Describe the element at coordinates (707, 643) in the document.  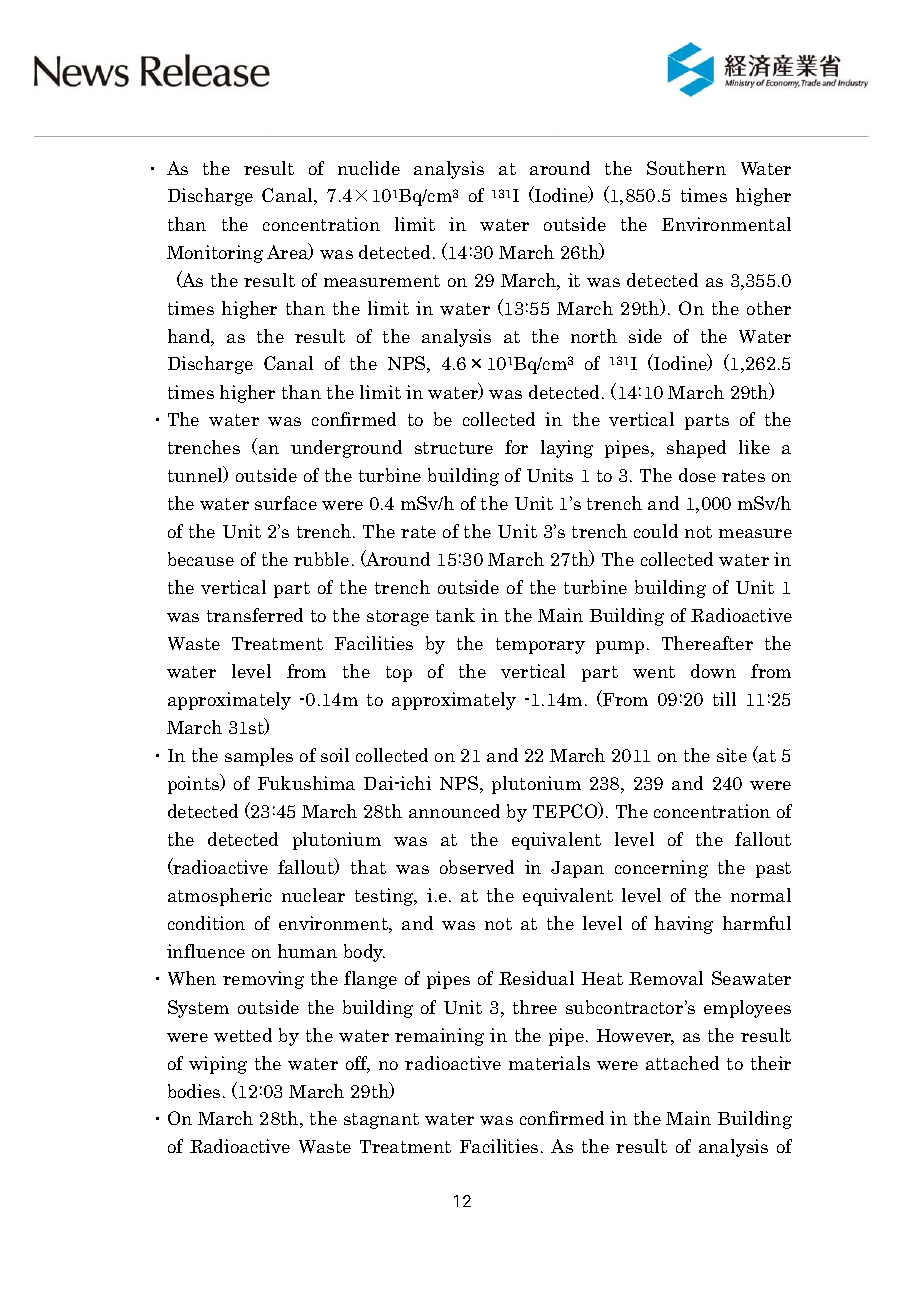
I see `Thereafter` at that location.
